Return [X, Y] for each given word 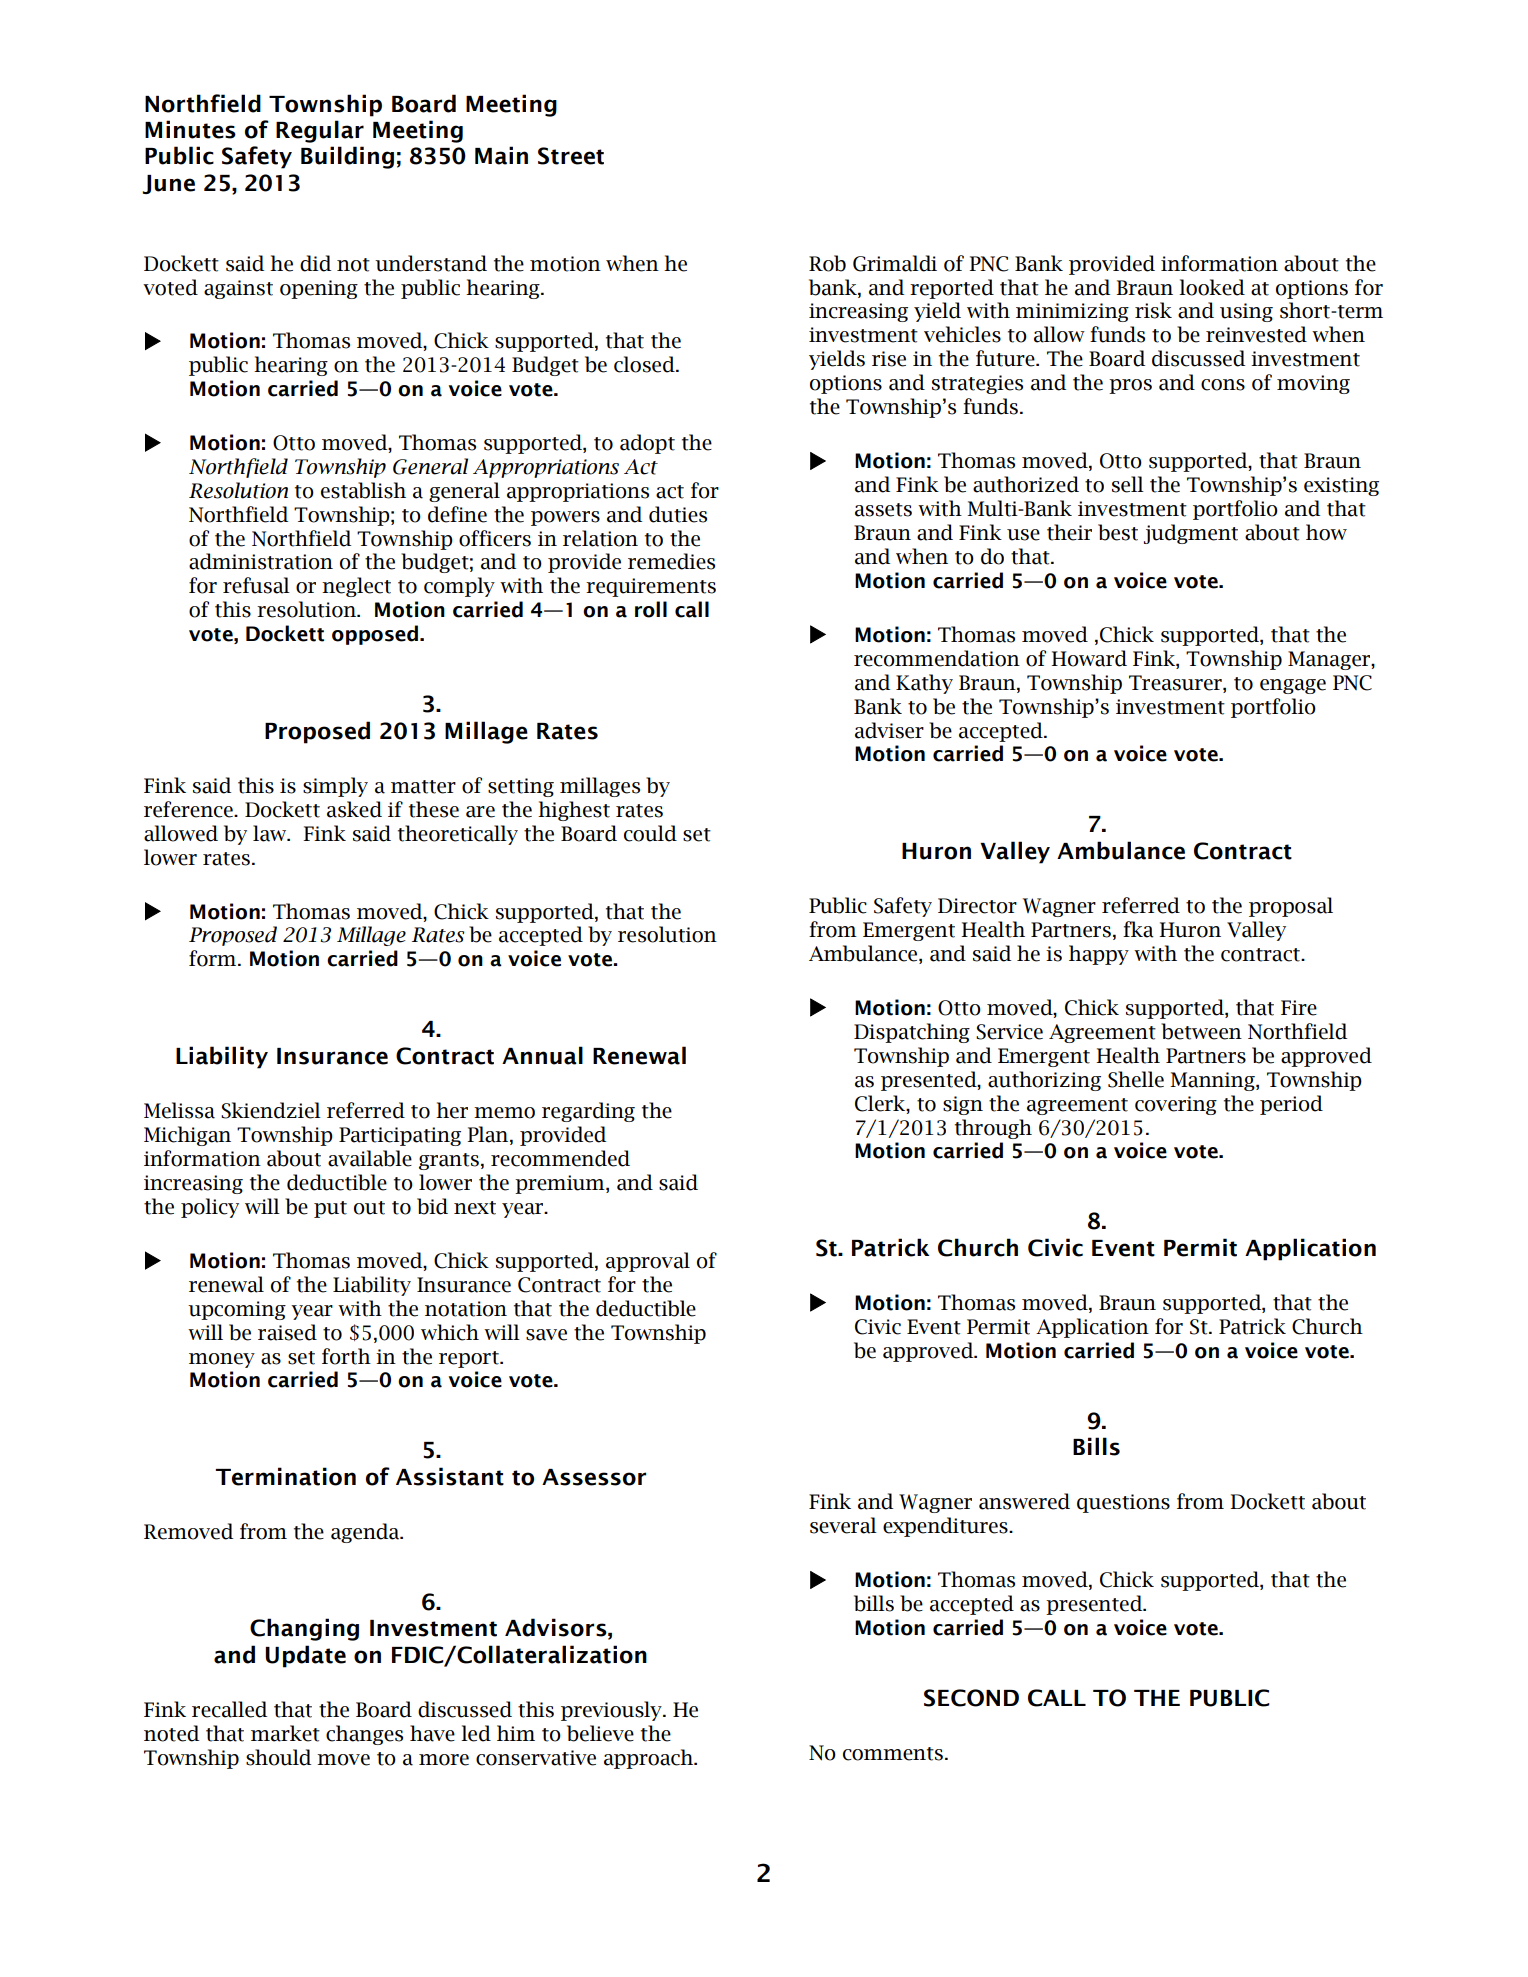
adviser [889, 730]
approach [650, 1759]
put [330, 1209]
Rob [827, 263]
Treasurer [1176, 683]
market [285, 1733]
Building [347, 157]
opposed [376, 635]
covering [1176, 1105]
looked [1212, 287]
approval [648, 1262]
